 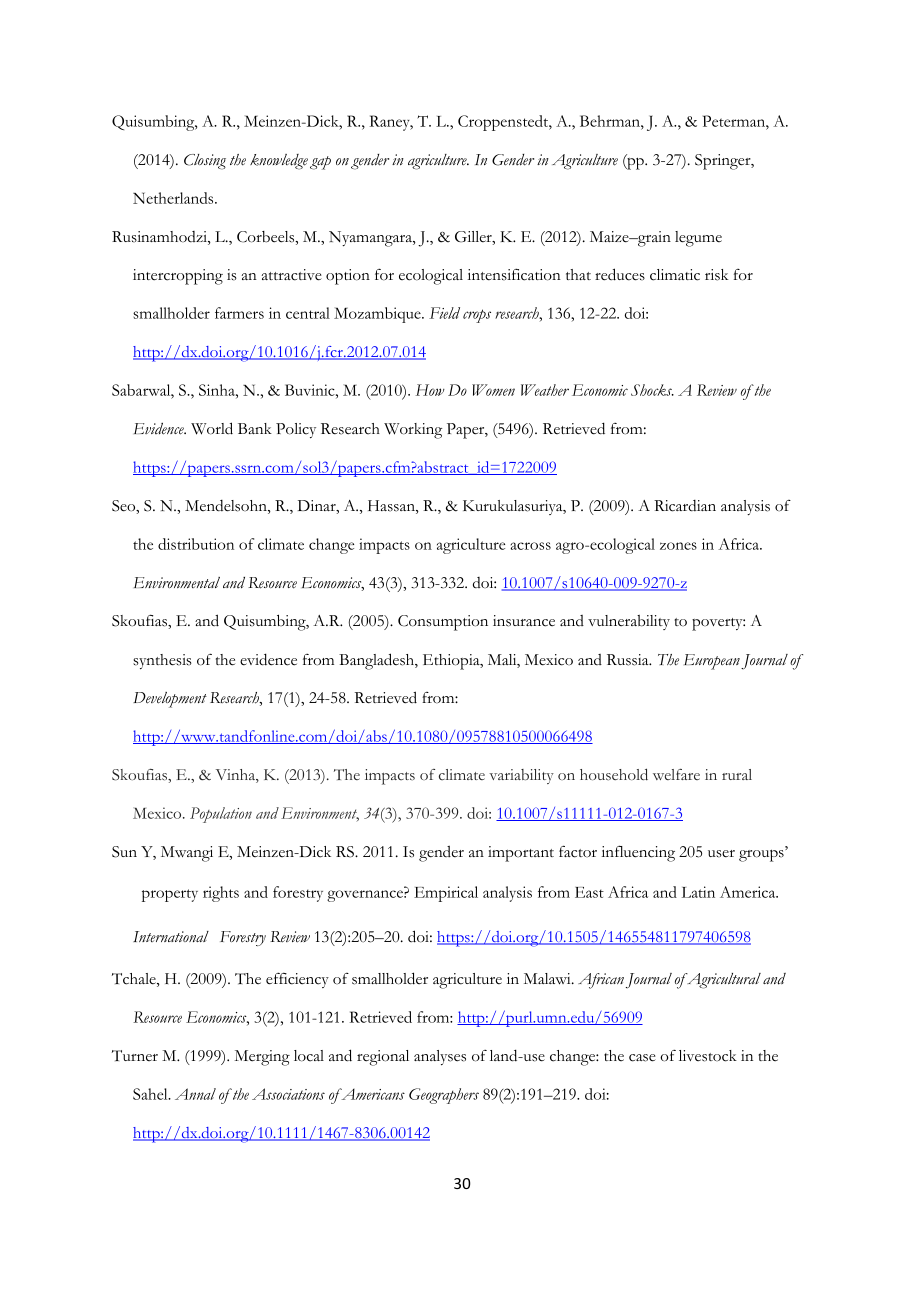 What do you see at coordinates (698, 239) in the image?
I see `legume` at bounding box center [698, 239].
